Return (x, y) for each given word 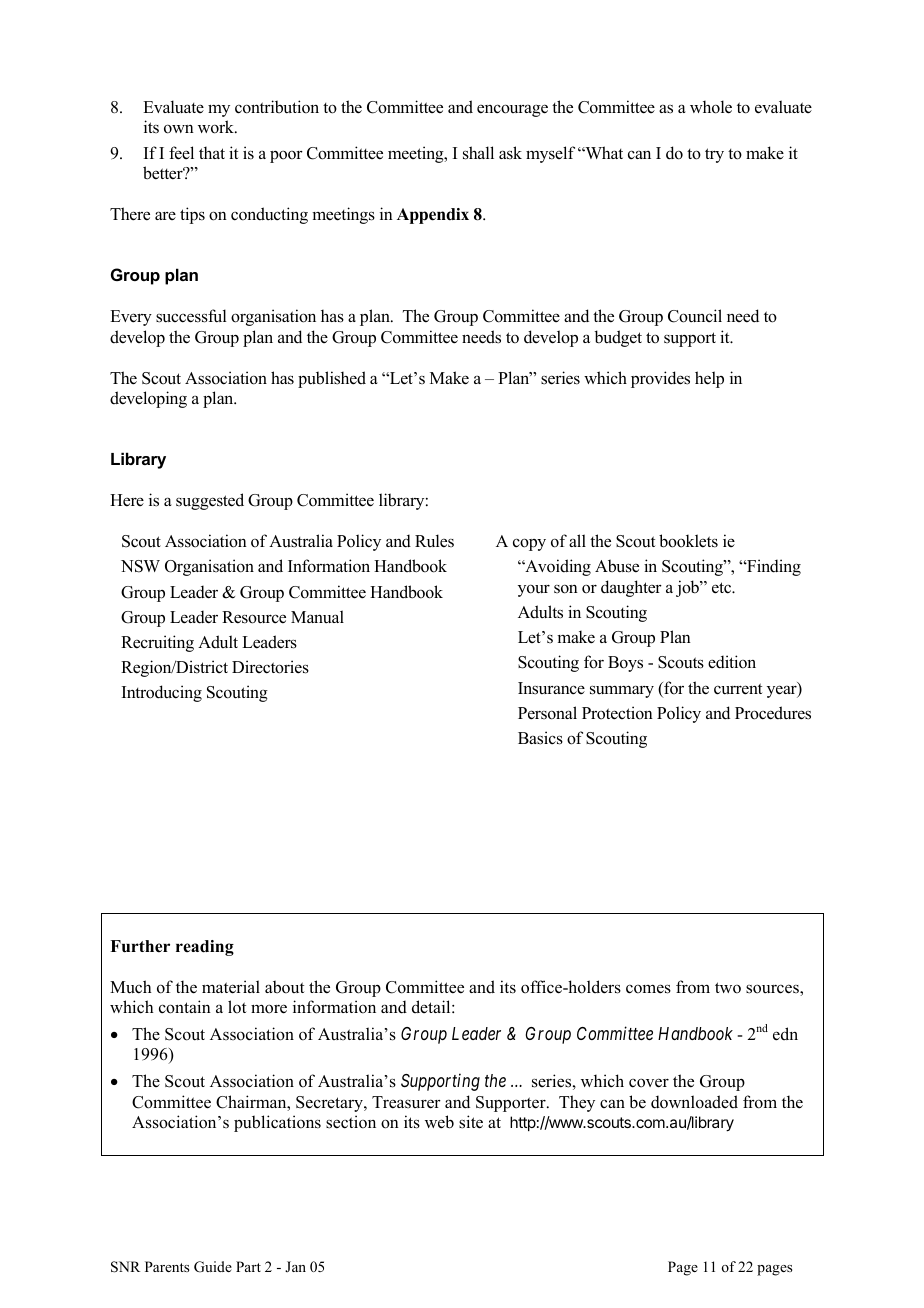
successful (191, 316)
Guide (213, 1267)
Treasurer (406, 1102)
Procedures (773, 713)
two (728, 988)
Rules (434, 541)
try (714, 155)
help (709, 379)
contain (185, 1007)
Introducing (162, 693)
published (332, 379)
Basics (540, 738)
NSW (140, 566)
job (688, 588)
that (212, 152)
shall (478, 153)
